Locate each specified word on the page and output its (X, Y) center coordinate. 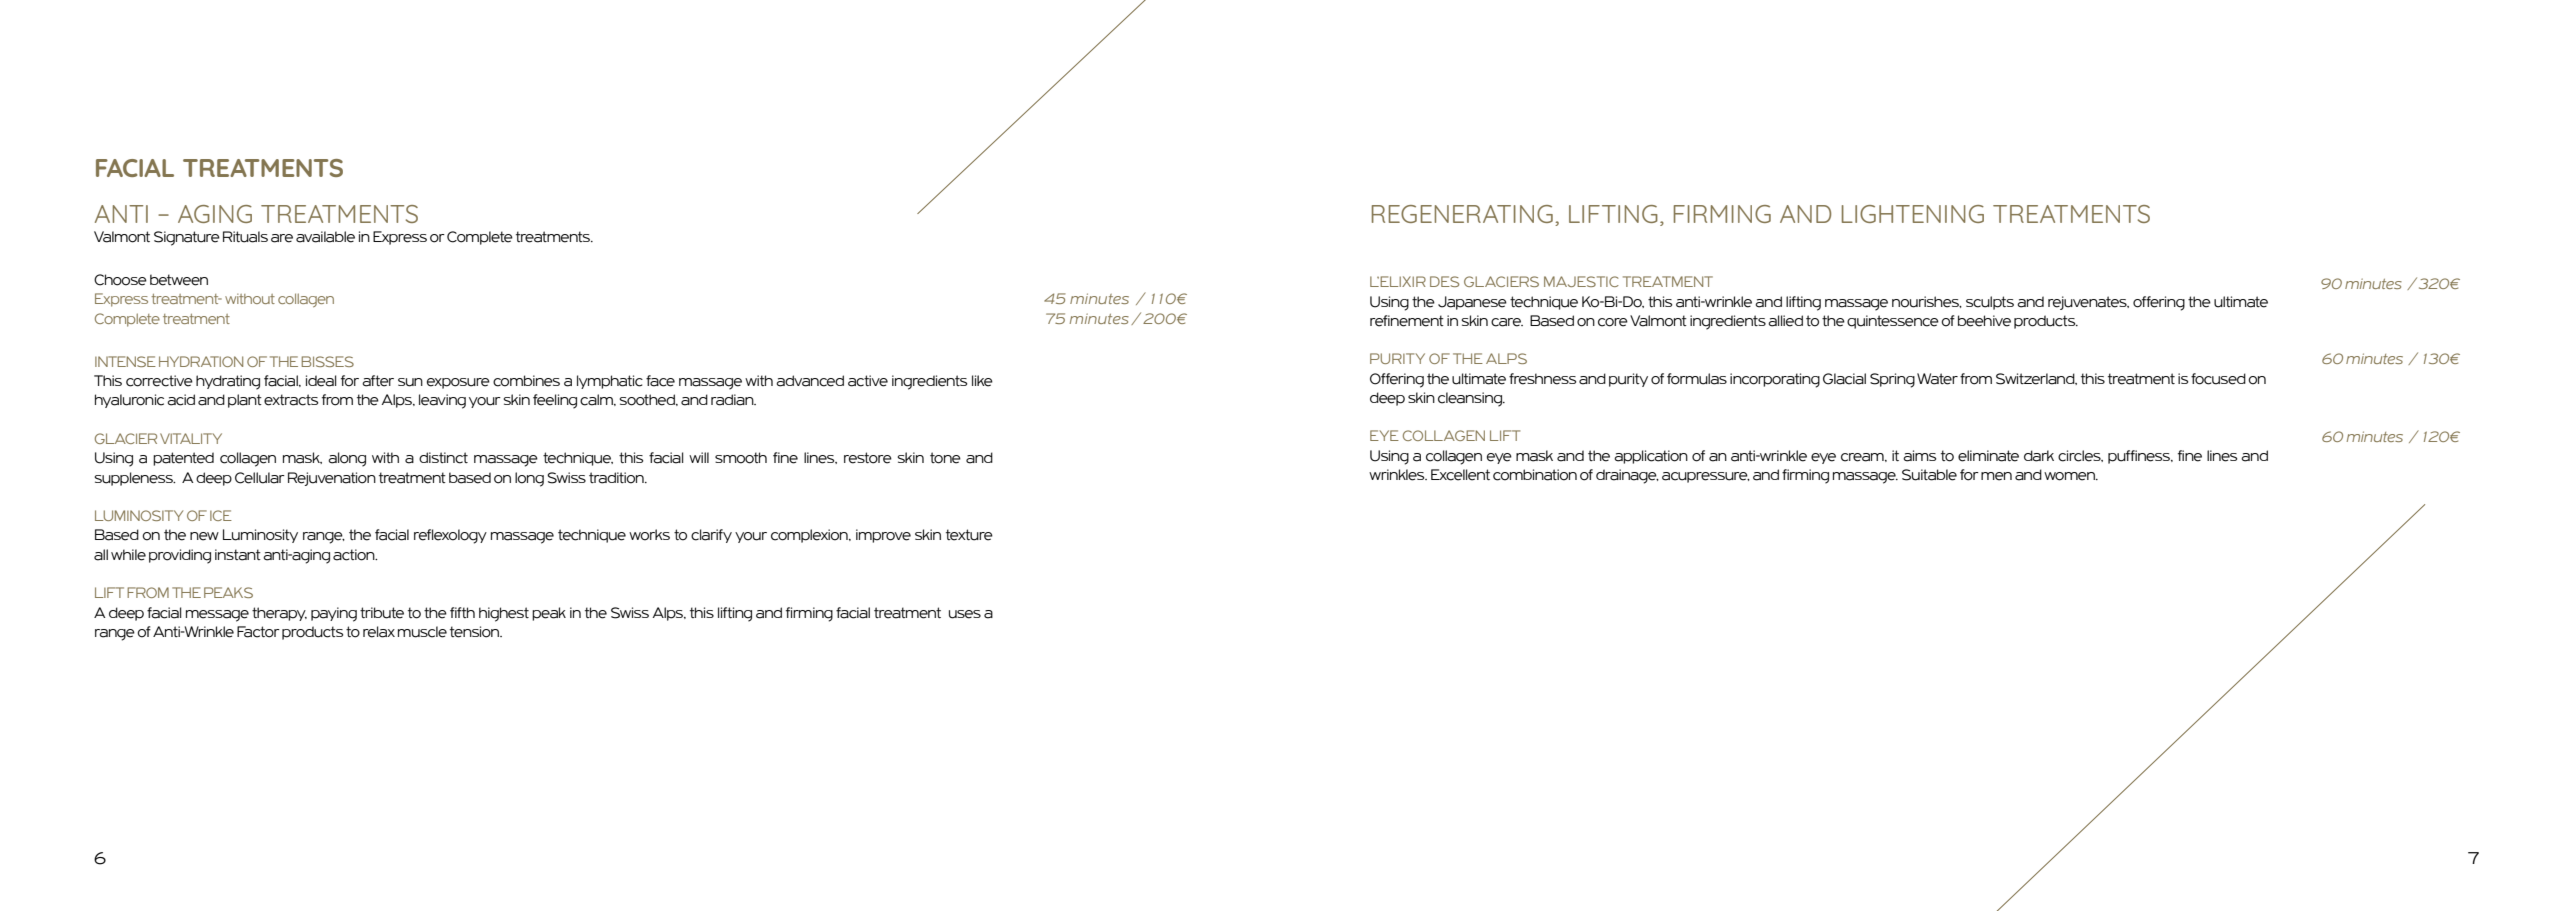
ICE (221, 515)
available (325, 237)
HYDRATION (201, 361)
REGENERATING (1462, 214)
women (2070, 476)
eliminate (1988, 456)
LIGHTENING (1913, 214)
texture (969, 535)
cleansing (1471, 399)
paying (334, 614)
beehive (1984, 321)
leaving (442, 401)
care (1507, 322)
